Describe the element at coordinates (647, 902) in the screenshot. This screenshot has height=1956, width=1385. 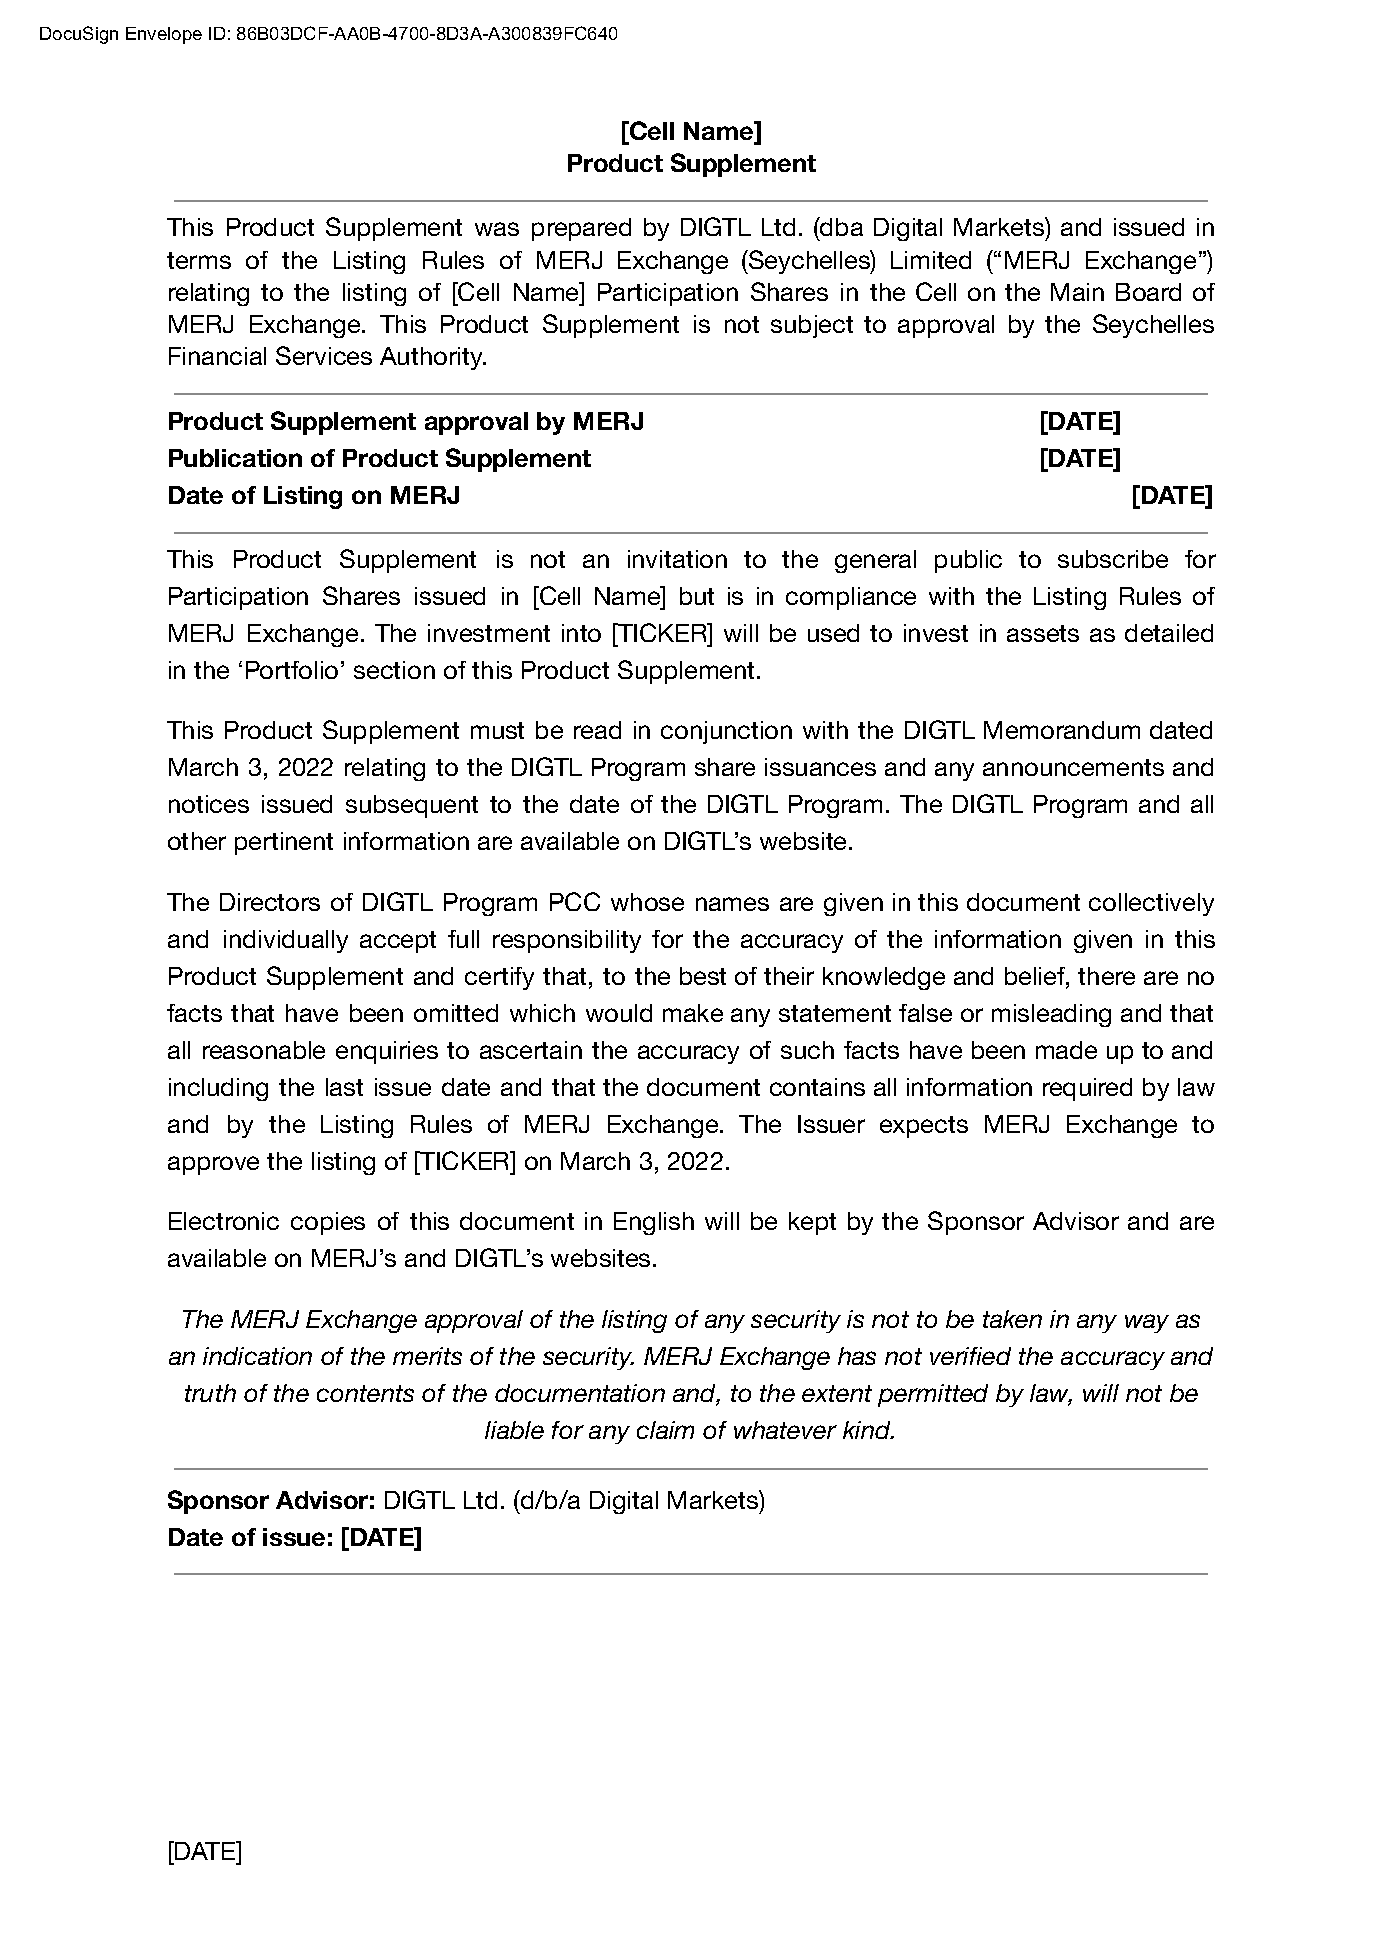
I see `whose` at that location.
